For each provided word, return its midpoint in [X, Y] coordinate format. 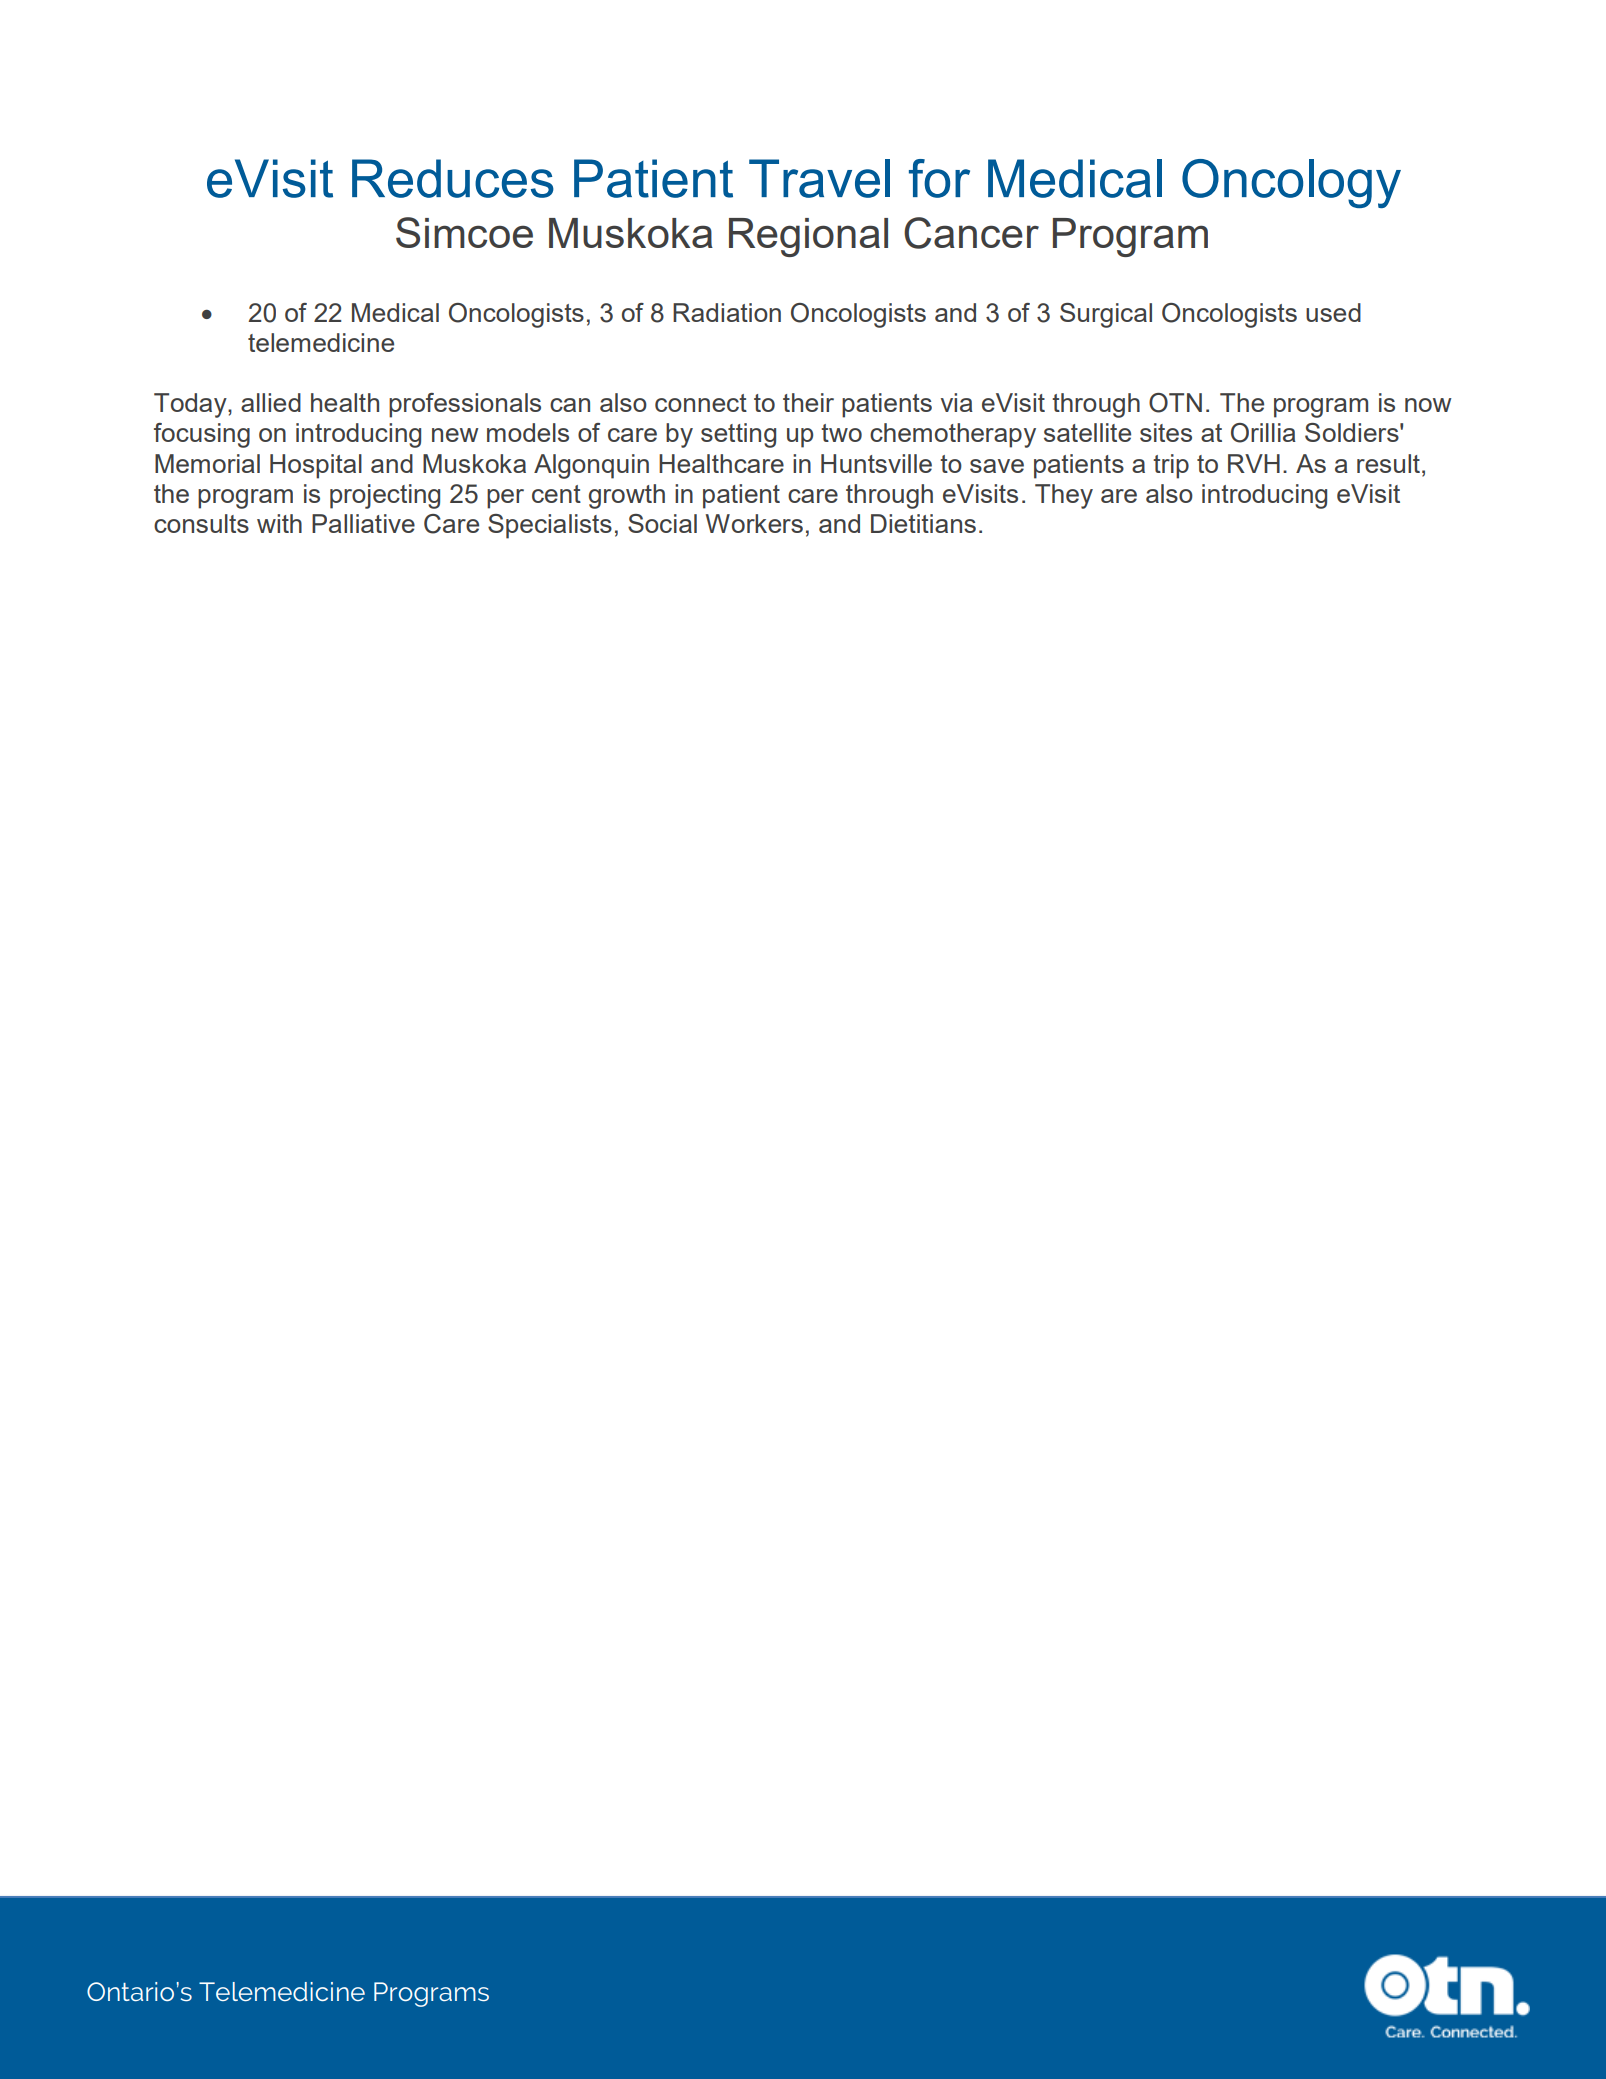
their [808, 402]
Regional [808, 237]
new [455, 435]
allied [271, 402]
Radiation [727, 312]
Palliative [363, 523]
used [1333, 312]
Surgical [1106, 315]
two [841, 433]
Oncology [1291, 183]
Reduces [453, 178]
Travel [819, 178]
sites [1166, 432]
